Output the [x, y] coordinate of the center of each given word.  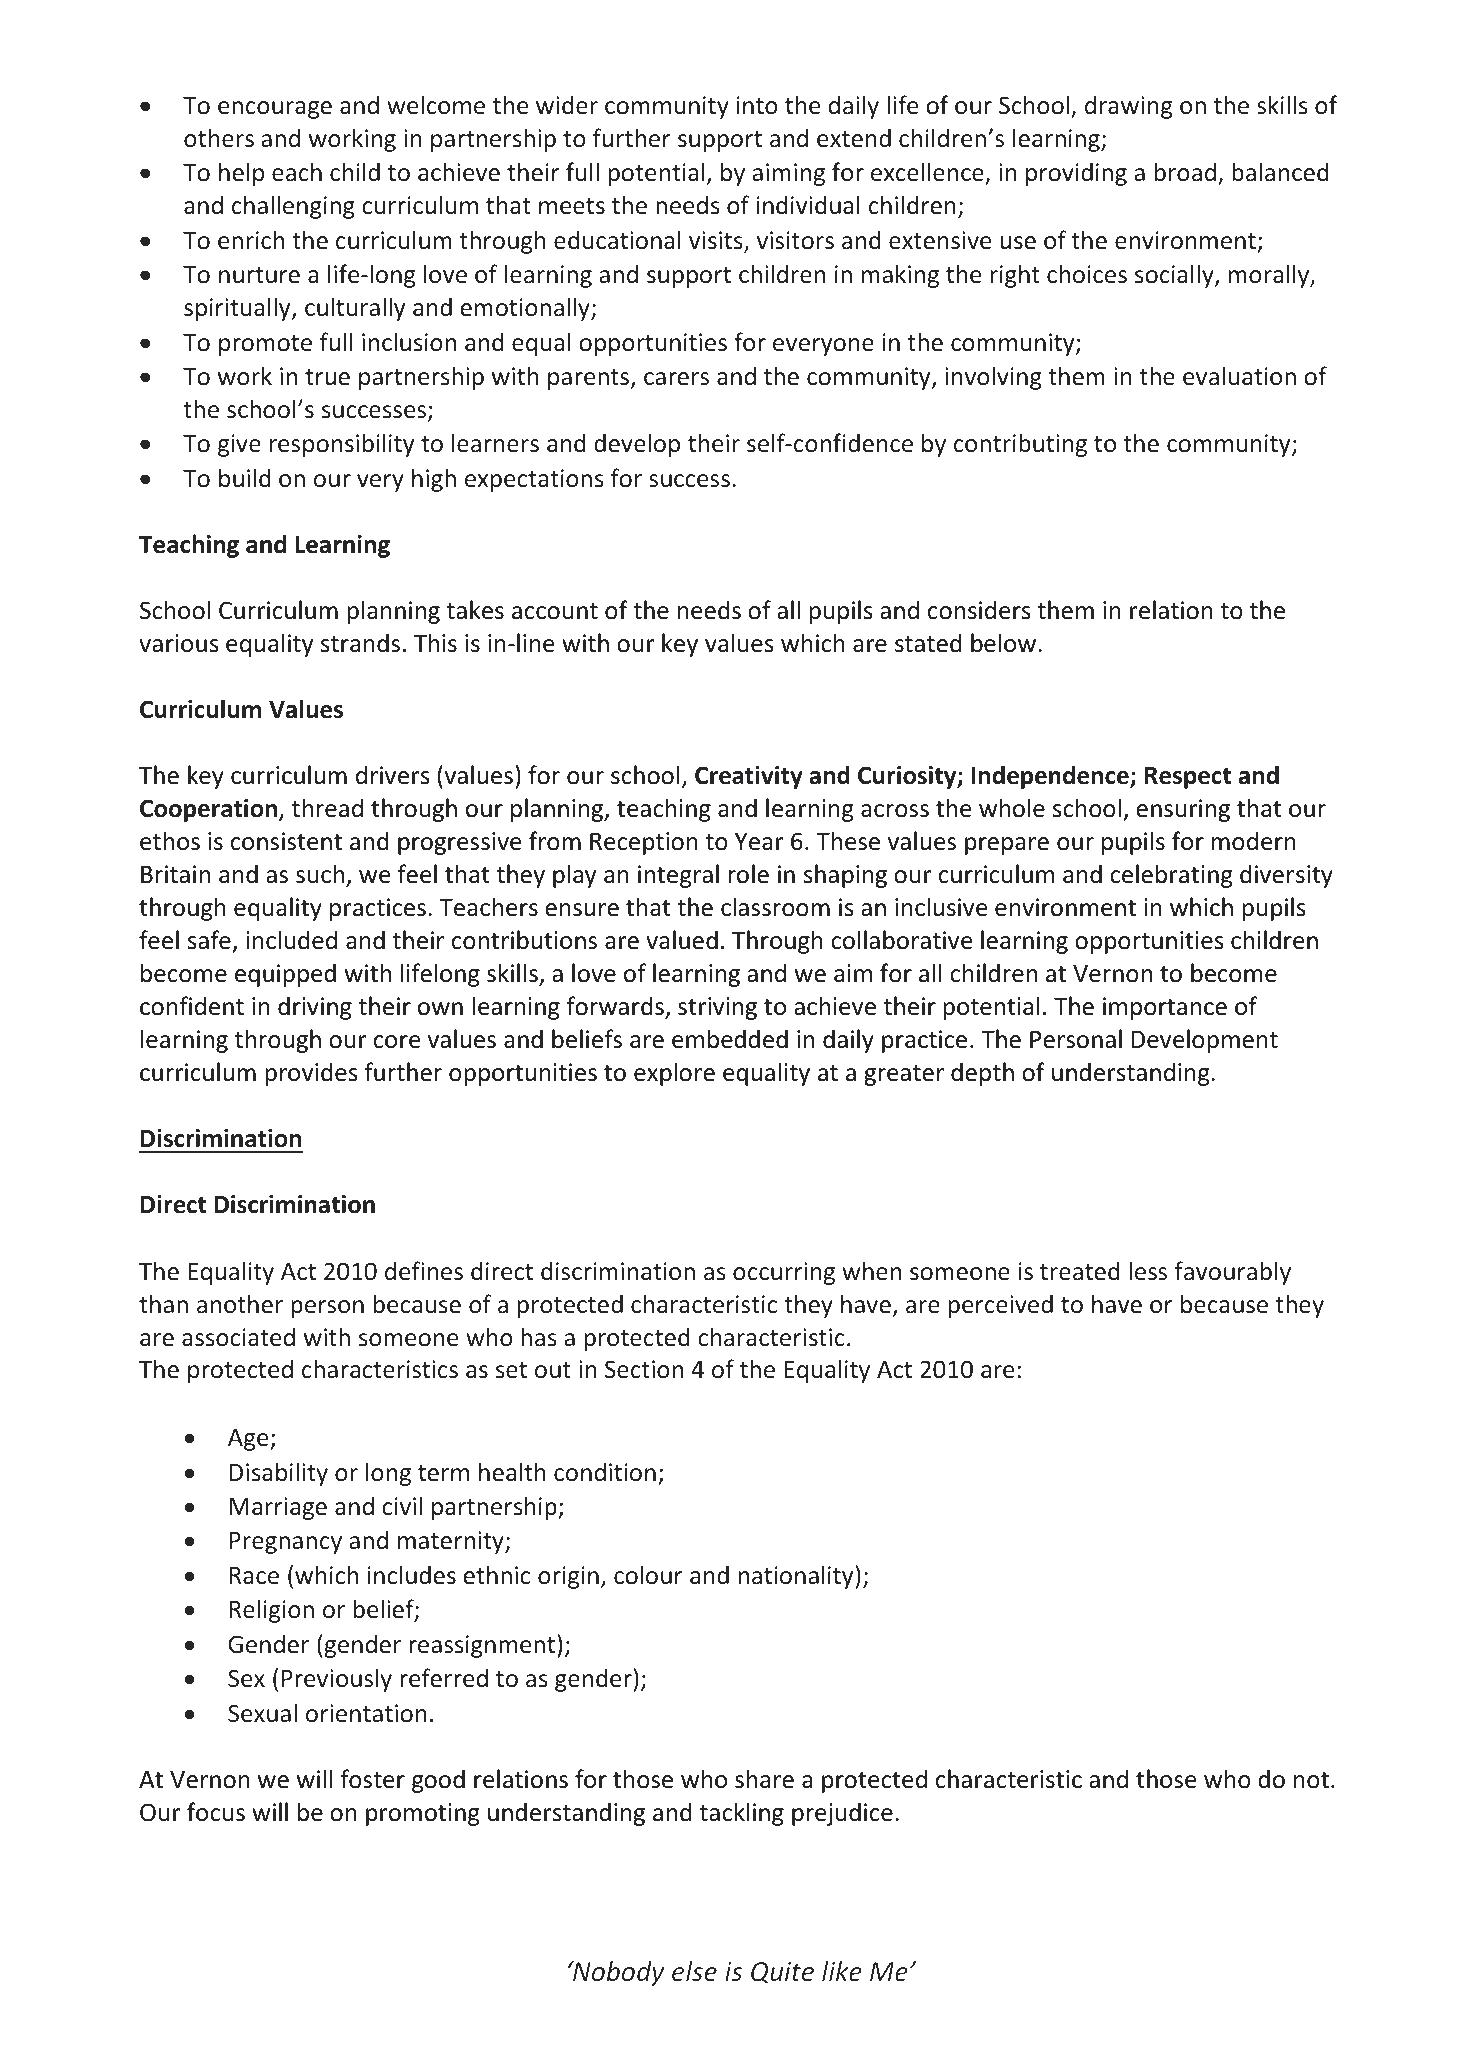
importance [1165, 1008]
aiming [788, 174]
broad [1185, 172]
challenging [293, 207]
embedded [730, 1039]
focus [216, 1812]
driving [315, 1008]
